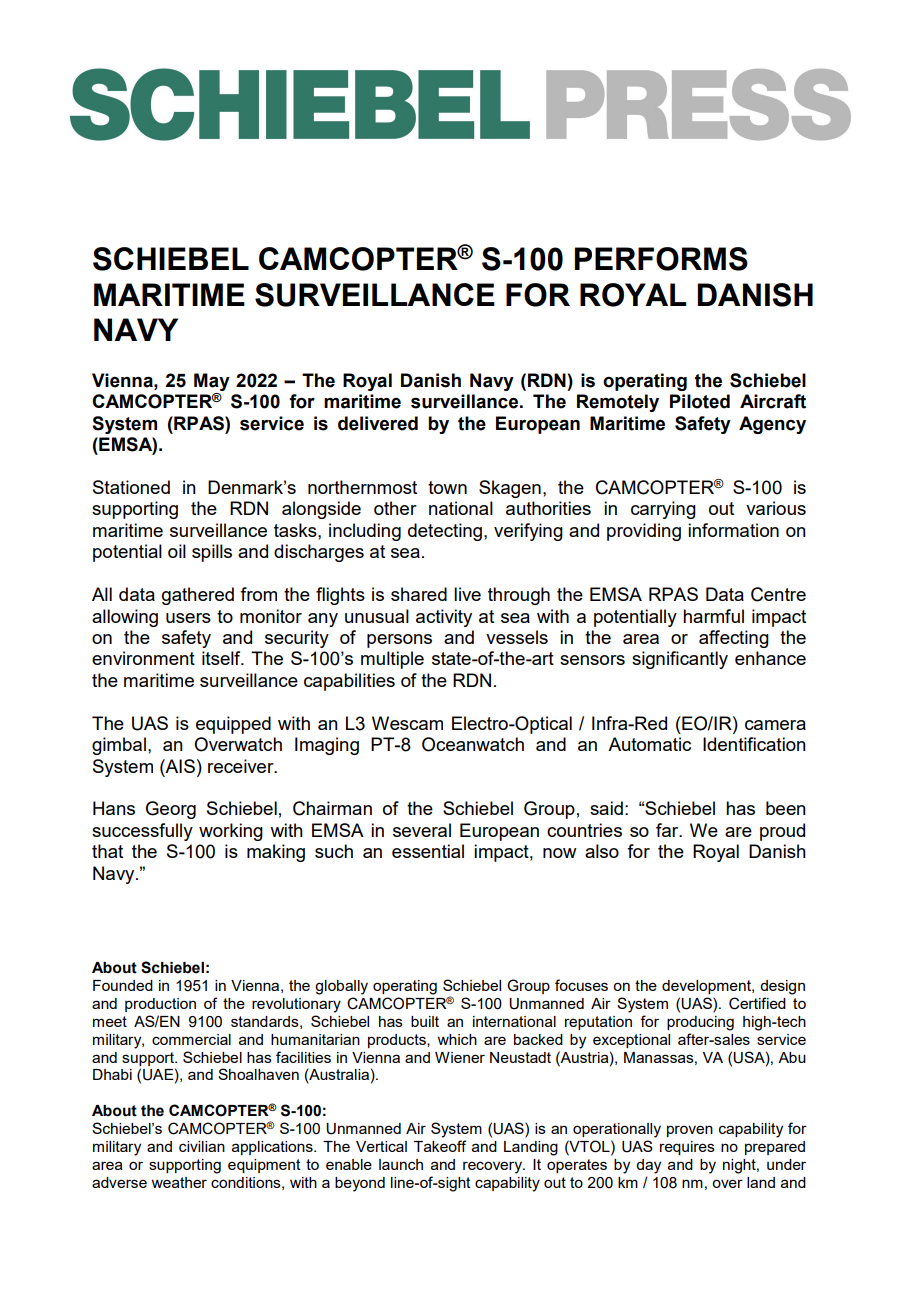 The height and width of the page is (1307, 924). What do you see at coordinates (668, 830) in the page?
I see `far` at bounding box center [668, 830].
